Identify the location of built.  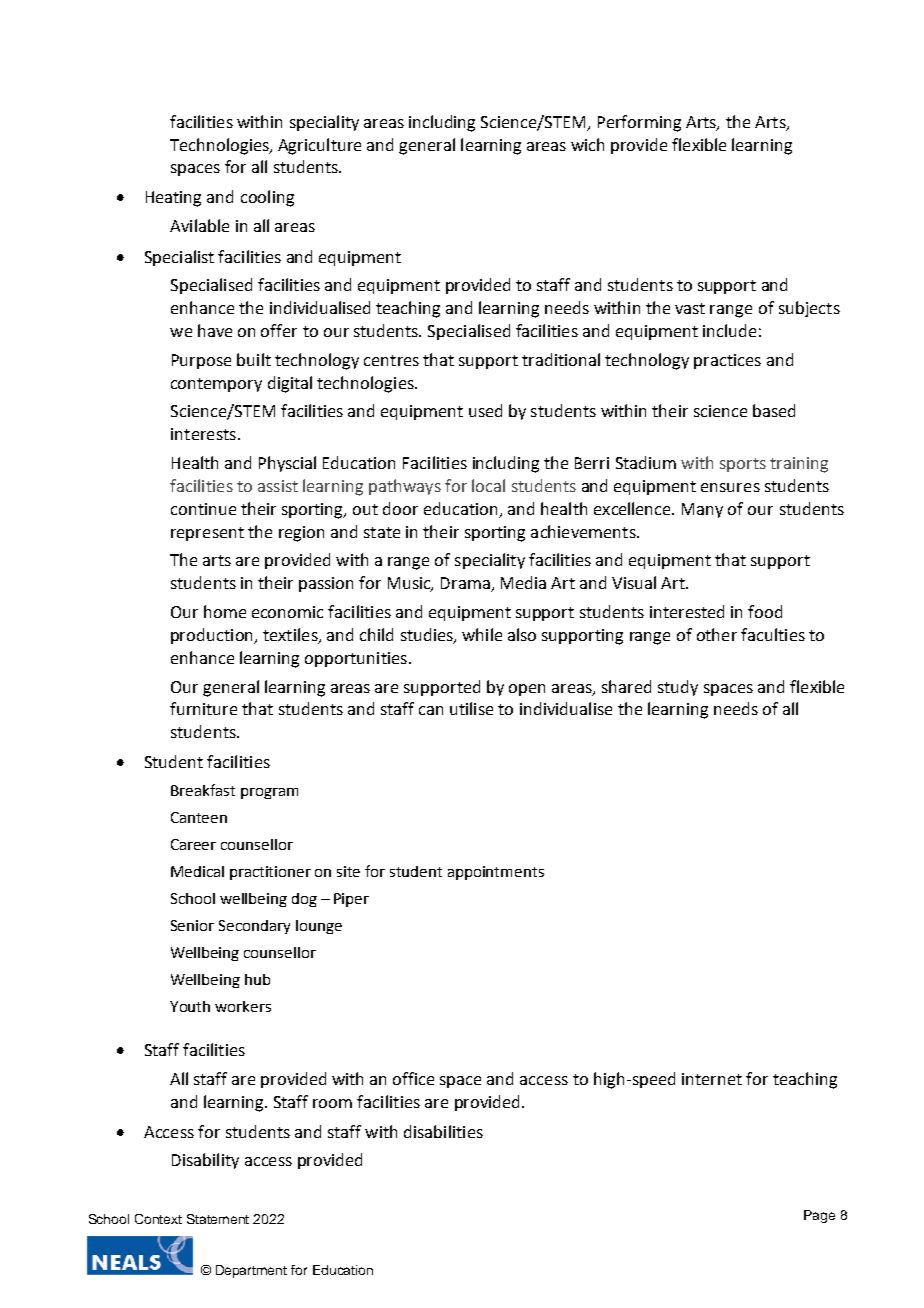
(254, 359).
